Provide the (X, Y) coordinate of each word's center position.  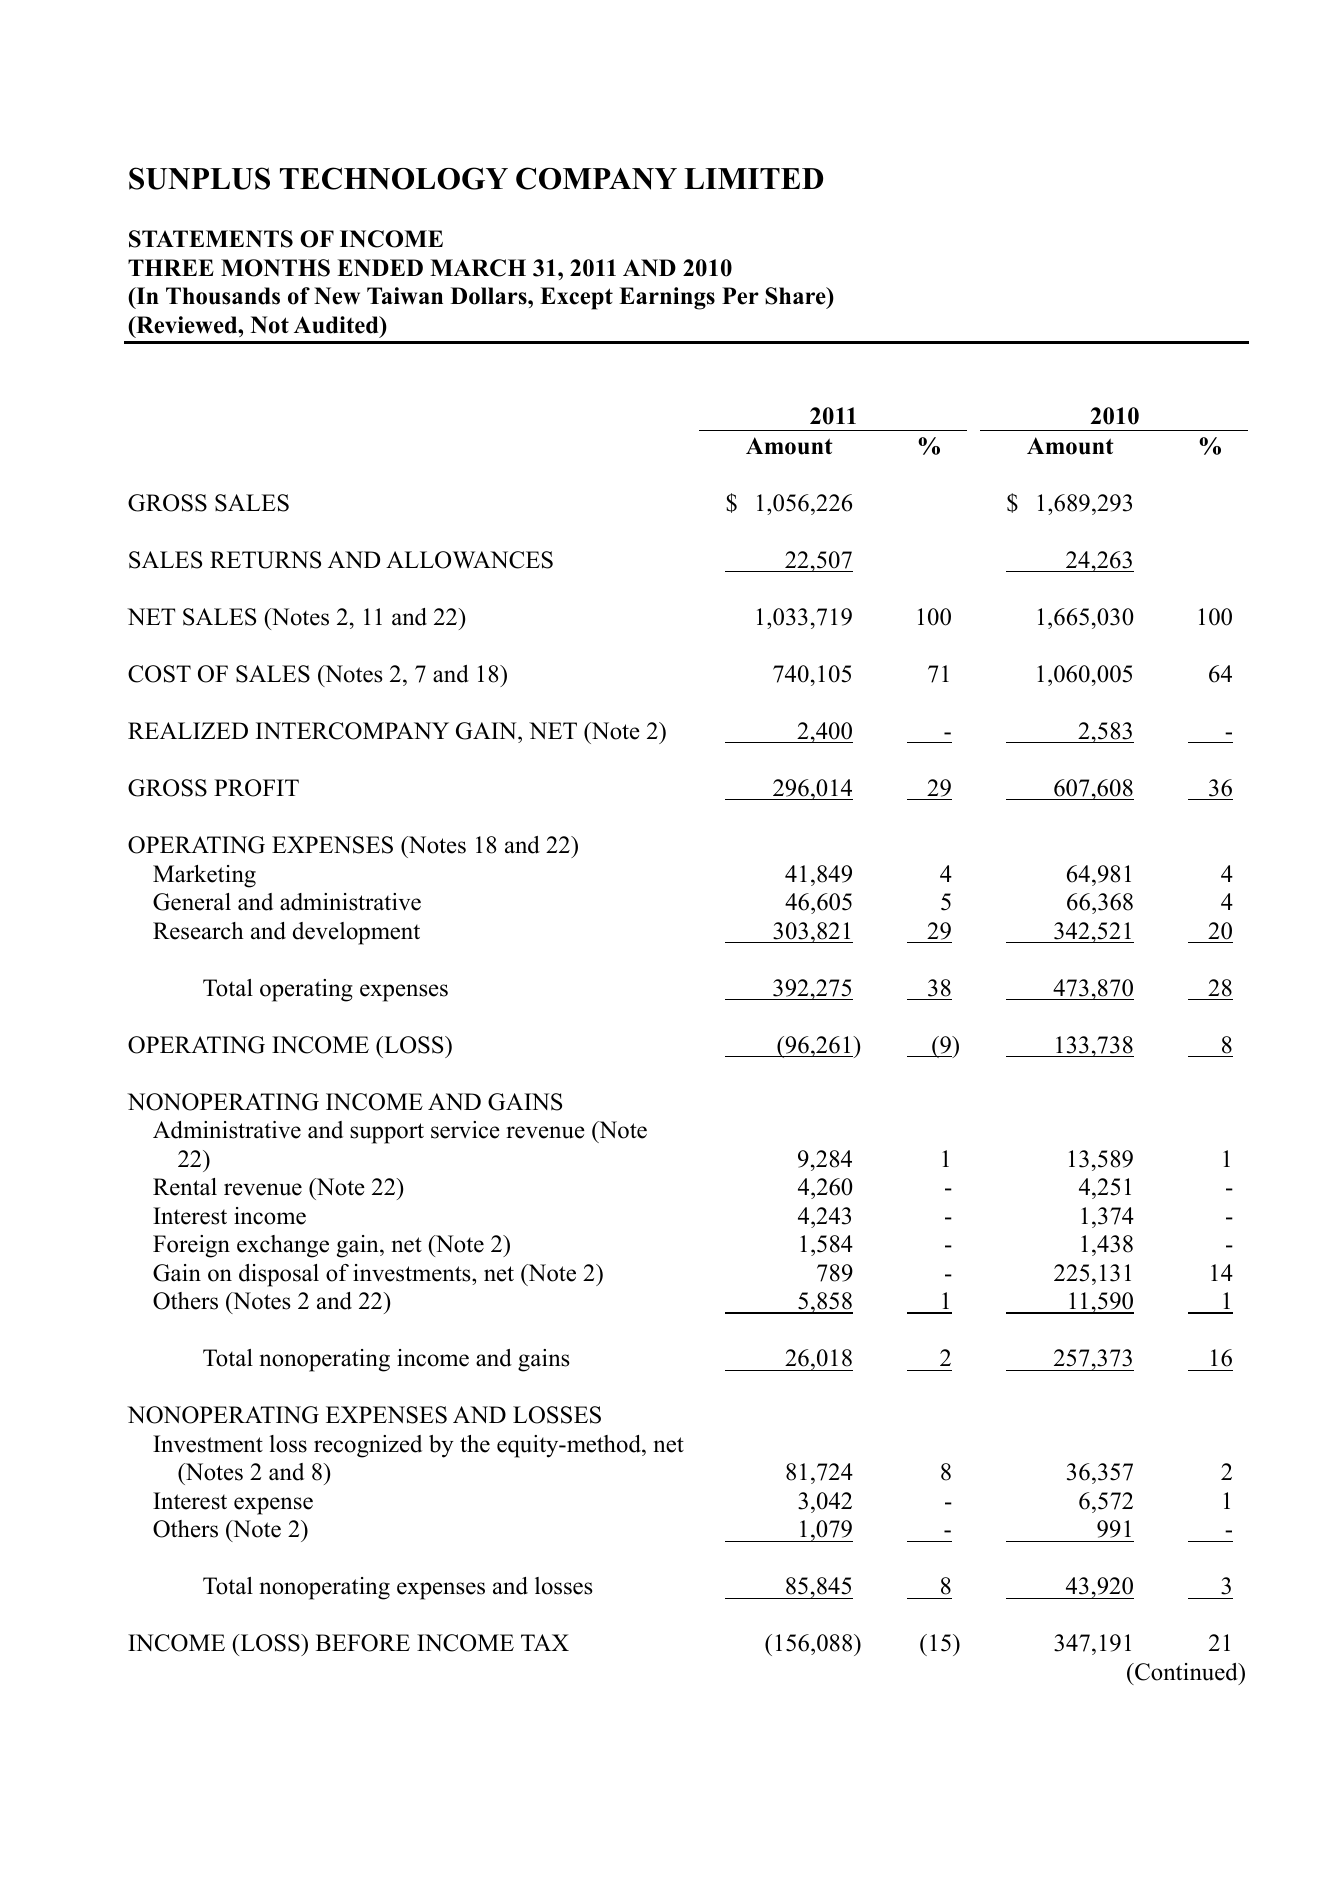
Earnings (667, 298)
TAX (545, 1642)
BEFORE (363, 1643)
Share (796, 296)
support (387, 1133)
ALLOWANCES (469, 560)
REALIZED (188, 730)
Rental (185, 1187)
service (465, 1130)
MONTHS (275, 268)
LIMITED (753, 178)
